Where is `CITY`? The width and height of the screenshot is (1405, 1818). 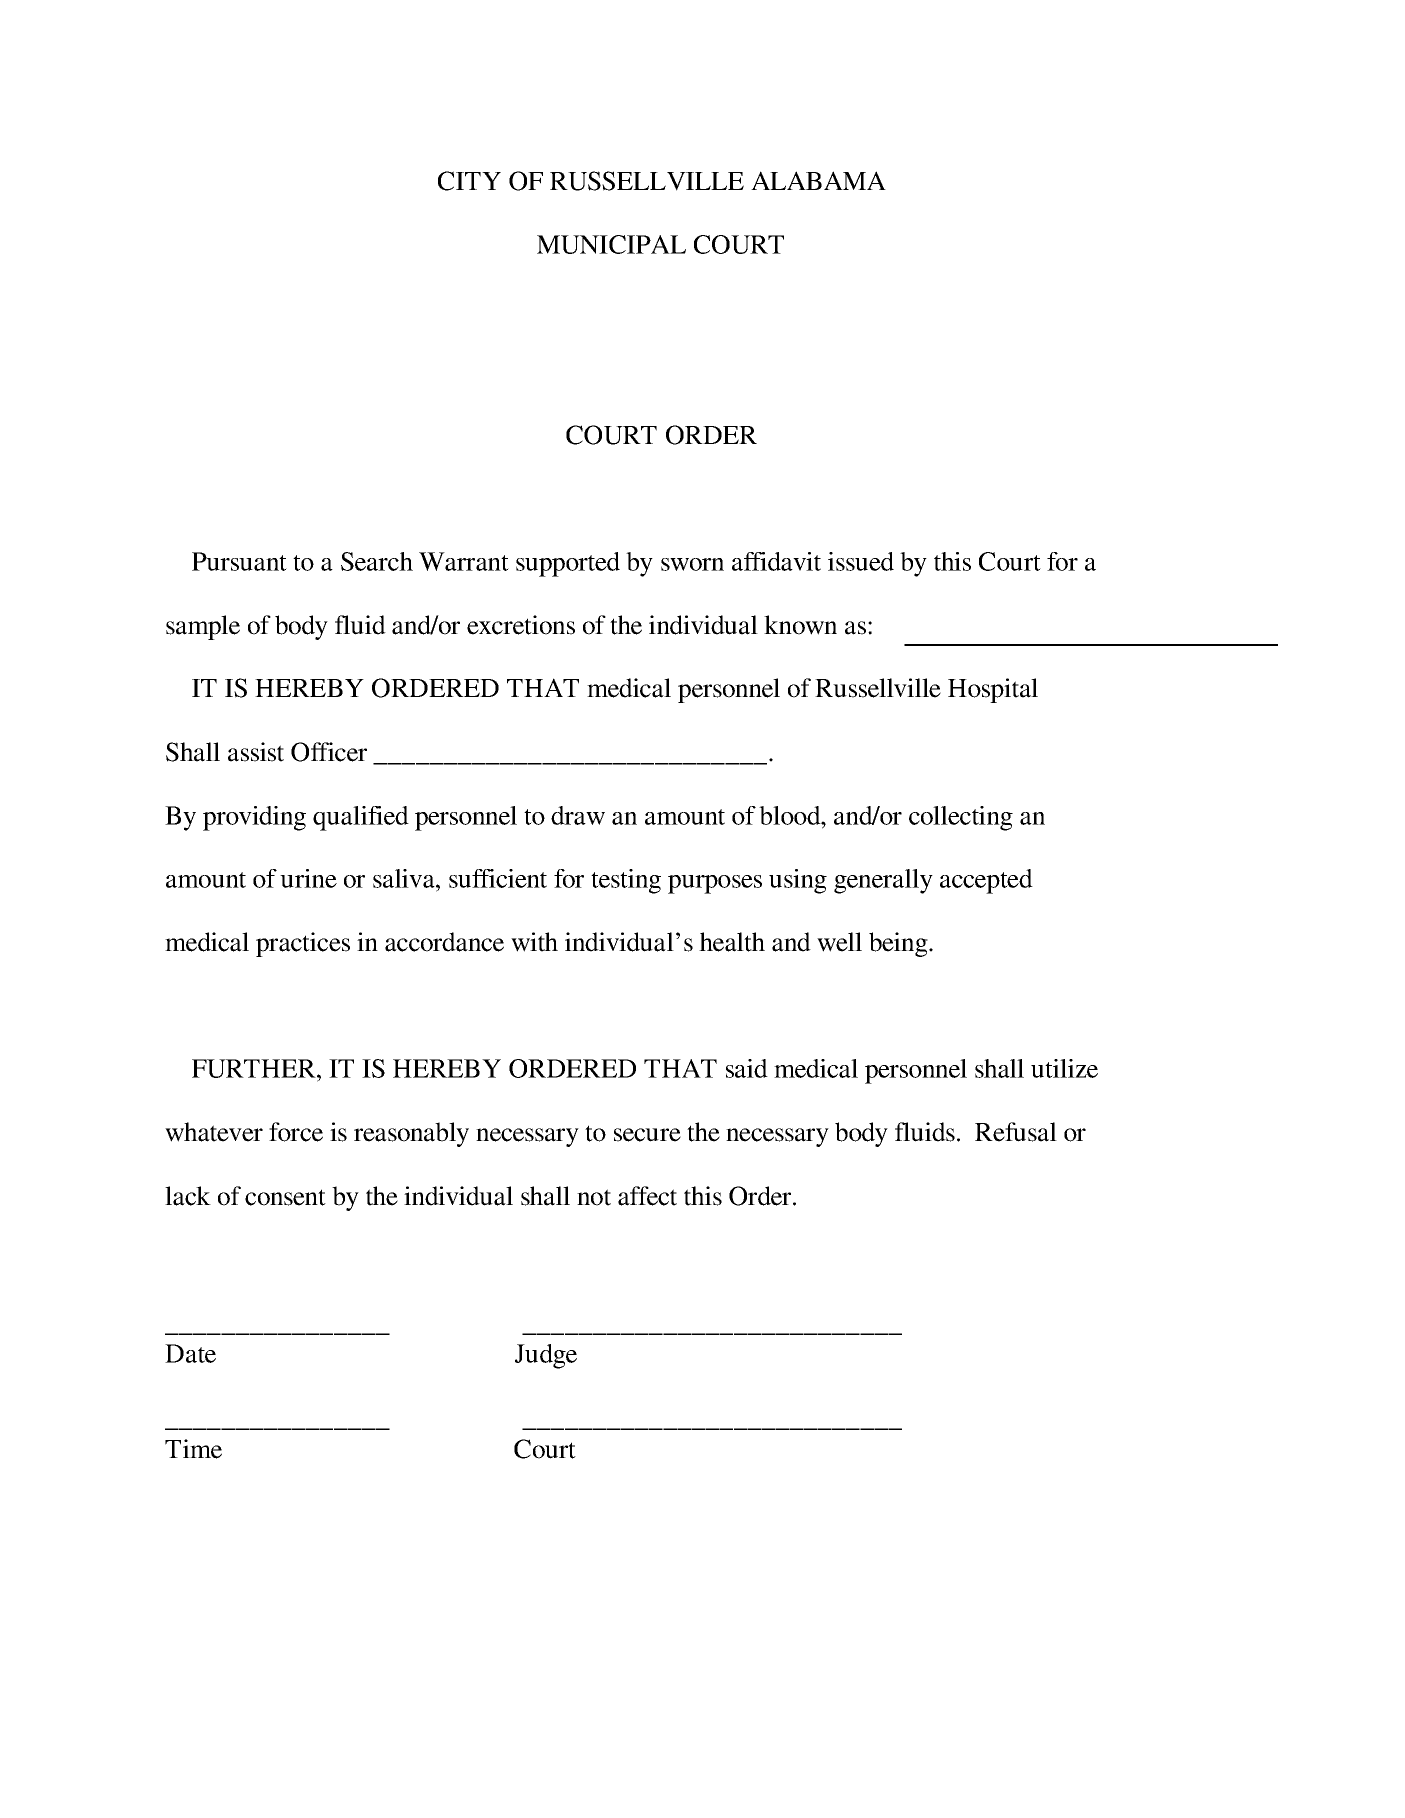
CITY is located at coordinates (469, 181).
